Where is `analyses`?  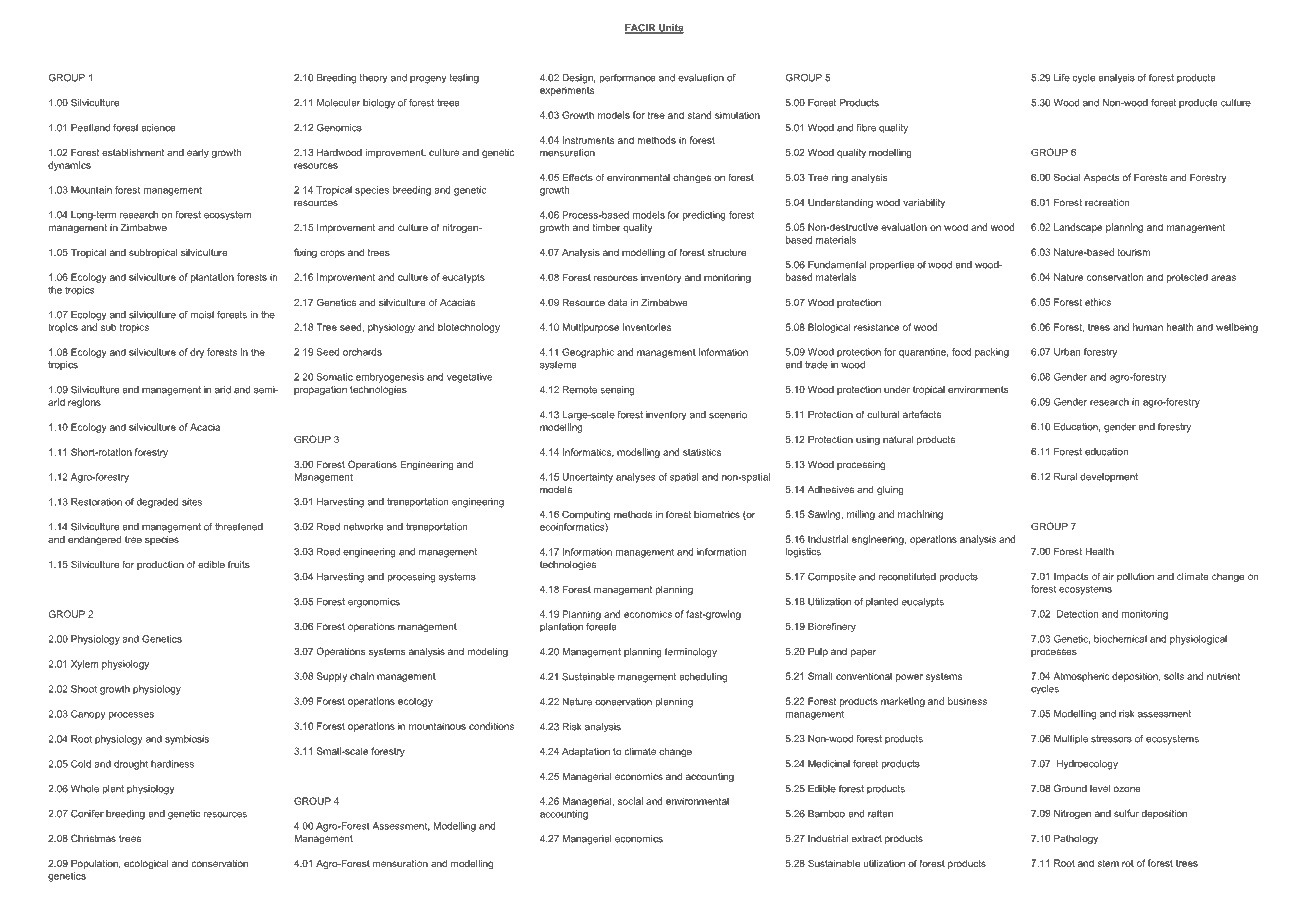
analyses is located at coordinates (636, 478).
